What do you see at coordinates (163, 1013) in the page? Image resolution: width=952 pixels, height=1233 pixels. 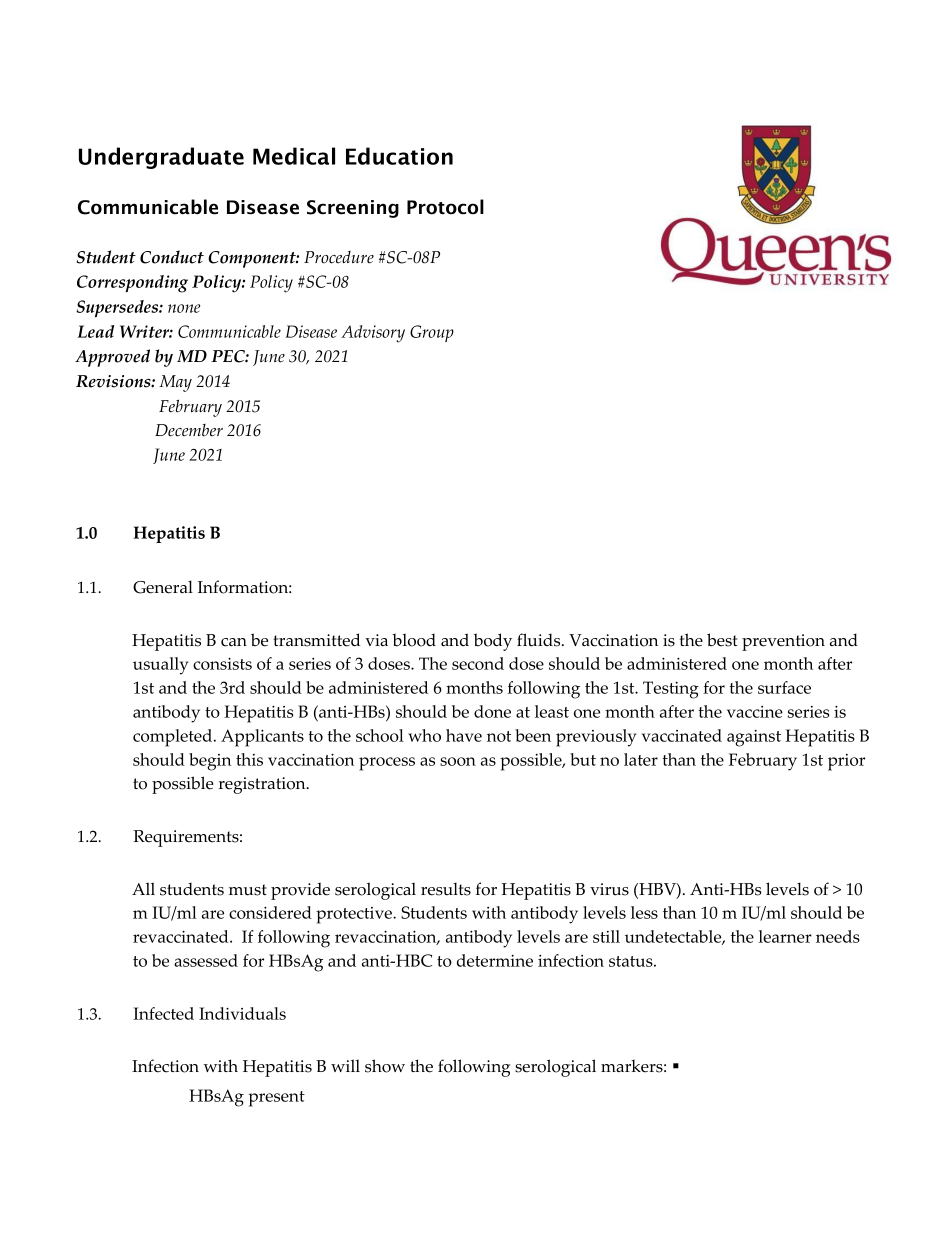 I see `Infected` at bounding box center [163, 1013].
